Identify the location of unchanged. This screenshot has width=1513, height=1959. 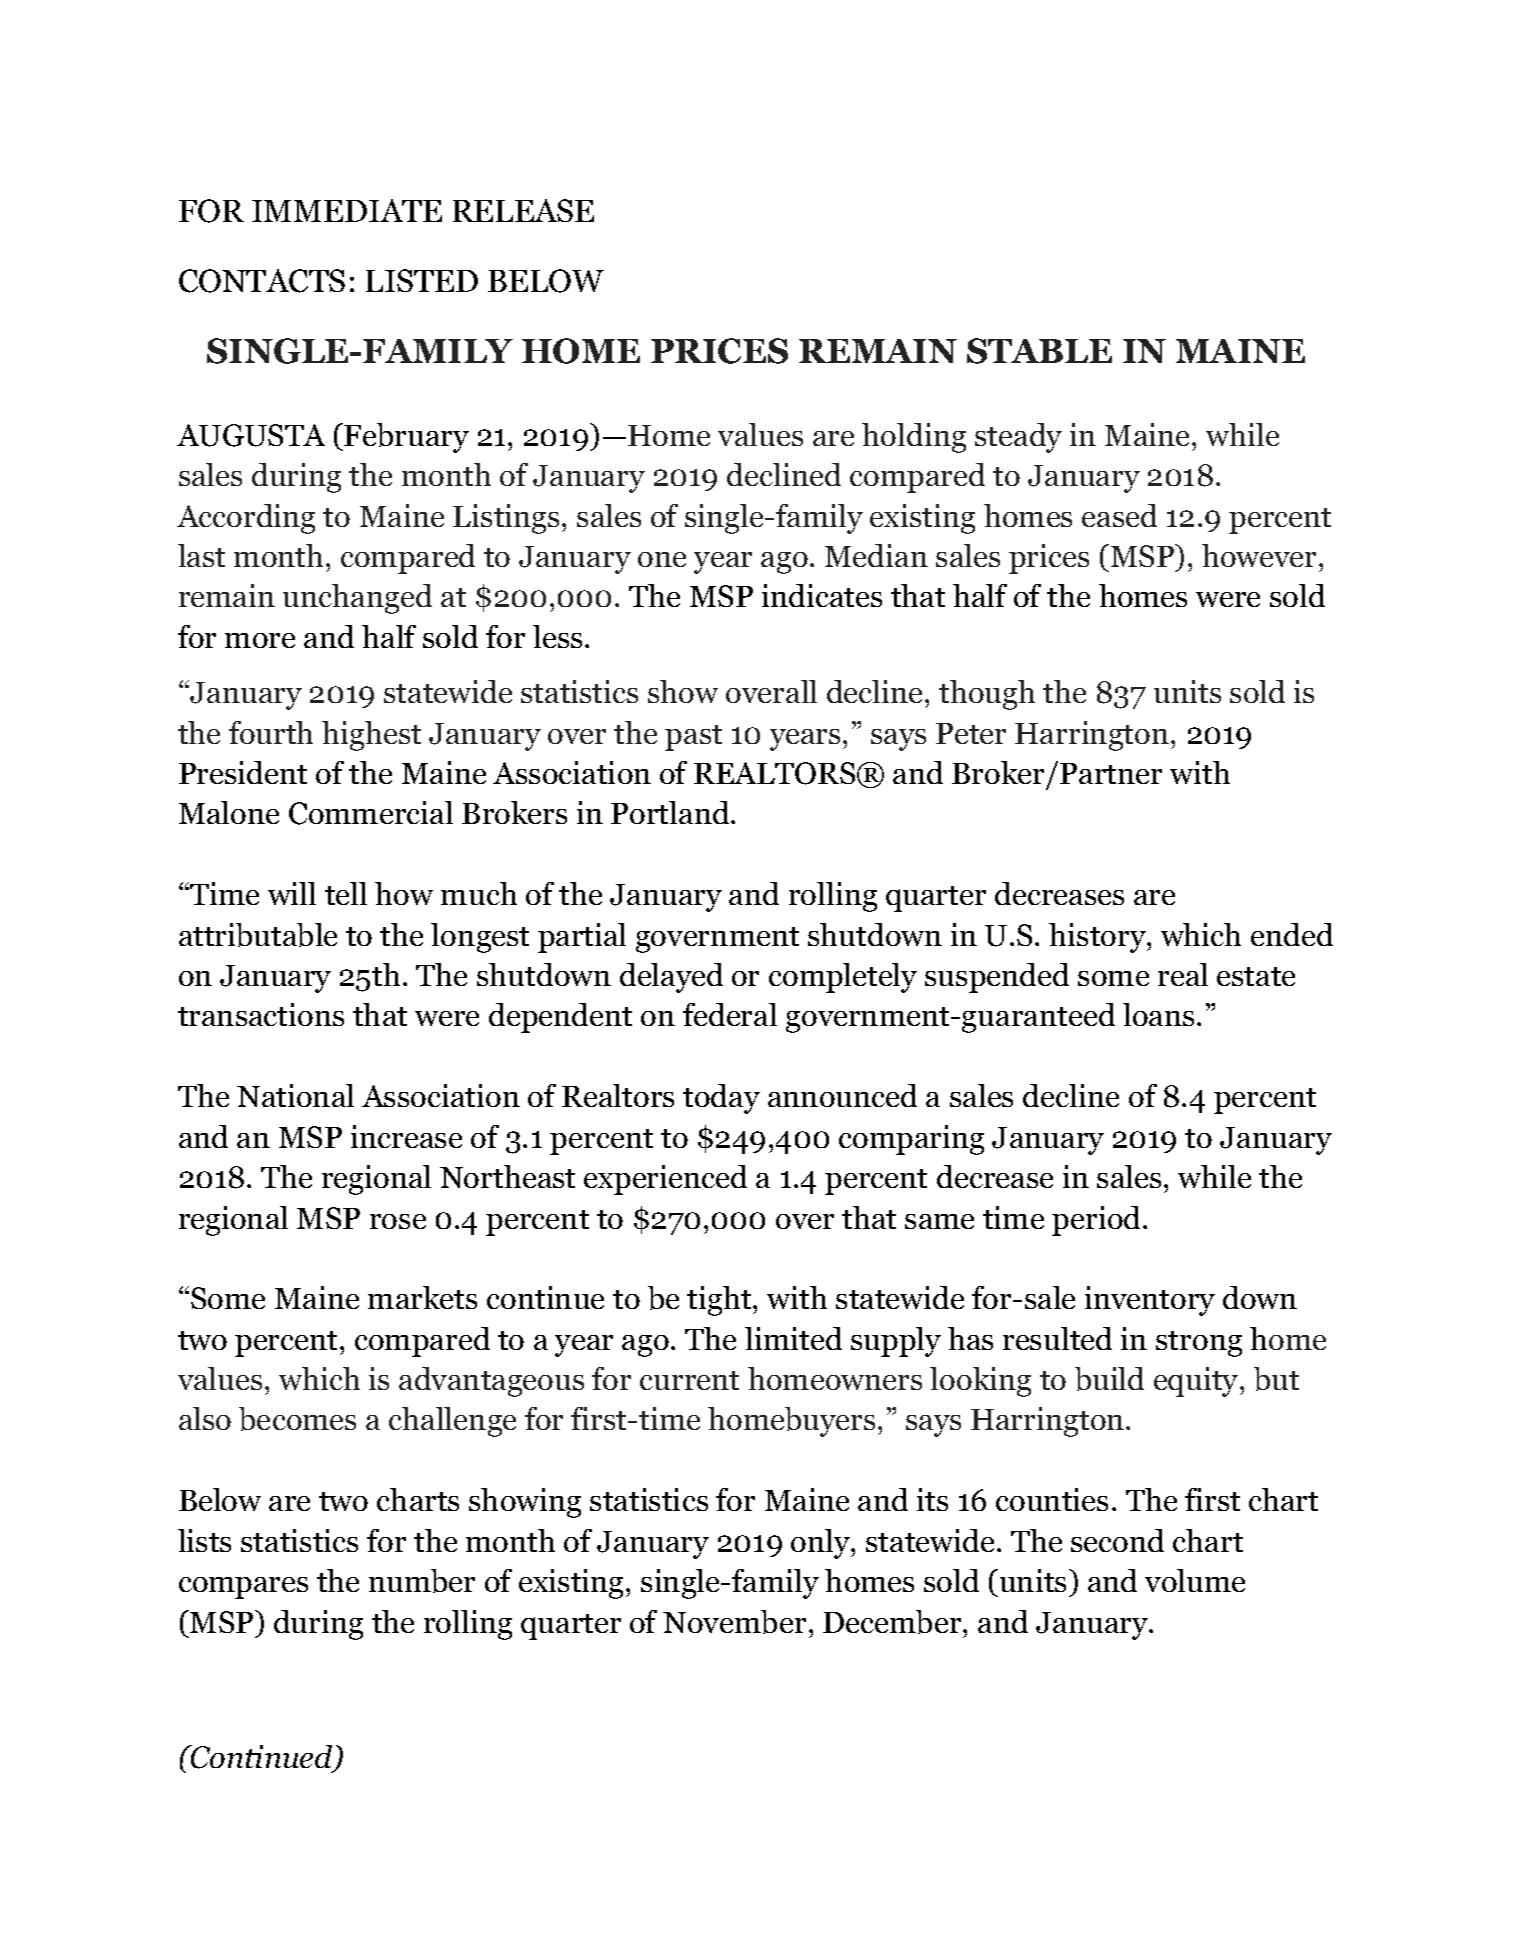
(357, 599).
